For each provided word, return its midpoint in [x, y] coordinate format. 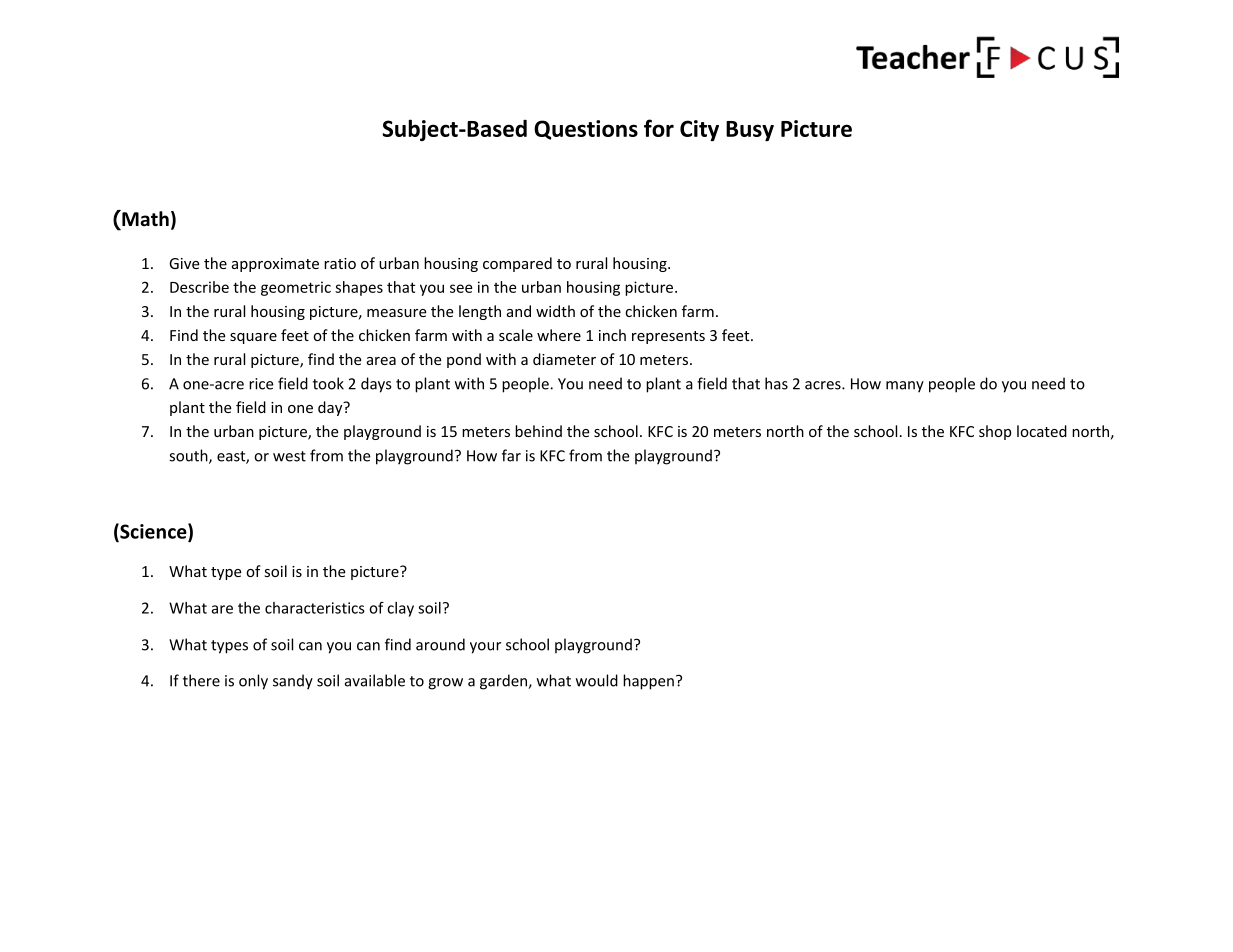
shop [995, 432]
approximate [275, 265]
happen [648, 682]
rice [261, 384]
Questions [586, 130]
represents [668, 337]
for [659, 128]
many [905, 387]
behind [538, 431]
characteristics [315, 608]
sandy [293, 682]
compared [517, 264]
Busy [750, 131]
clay [400, 609]
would [597, 680]
